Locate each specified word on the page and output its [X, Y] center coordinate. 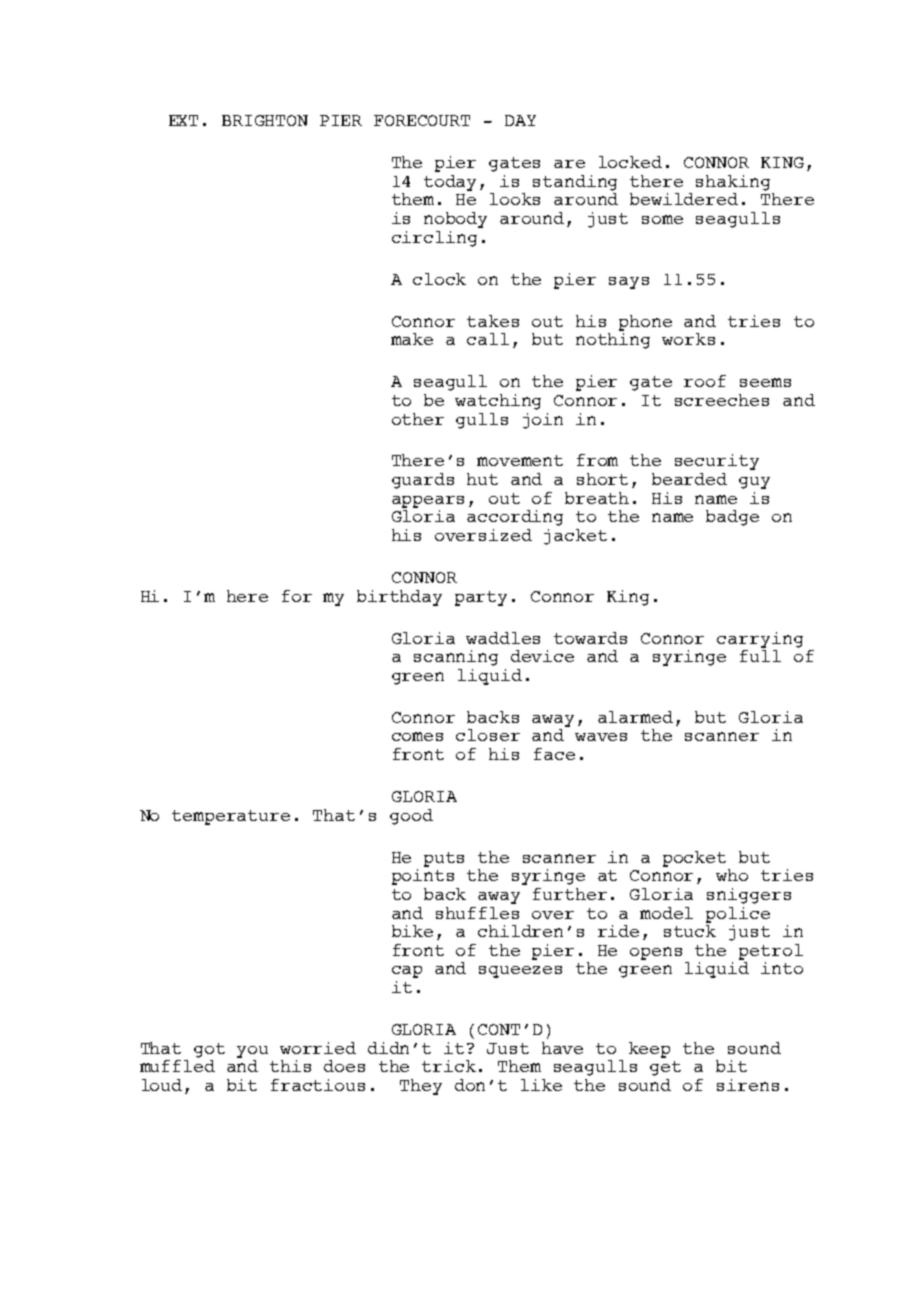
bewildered [684, 199]
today [450, 183]
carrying [760, 640]
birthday [399, 598]
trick [449, 1066]
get [665, 1068]
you [252, 1052]
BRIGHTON [265, 120]
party [481, 598]
